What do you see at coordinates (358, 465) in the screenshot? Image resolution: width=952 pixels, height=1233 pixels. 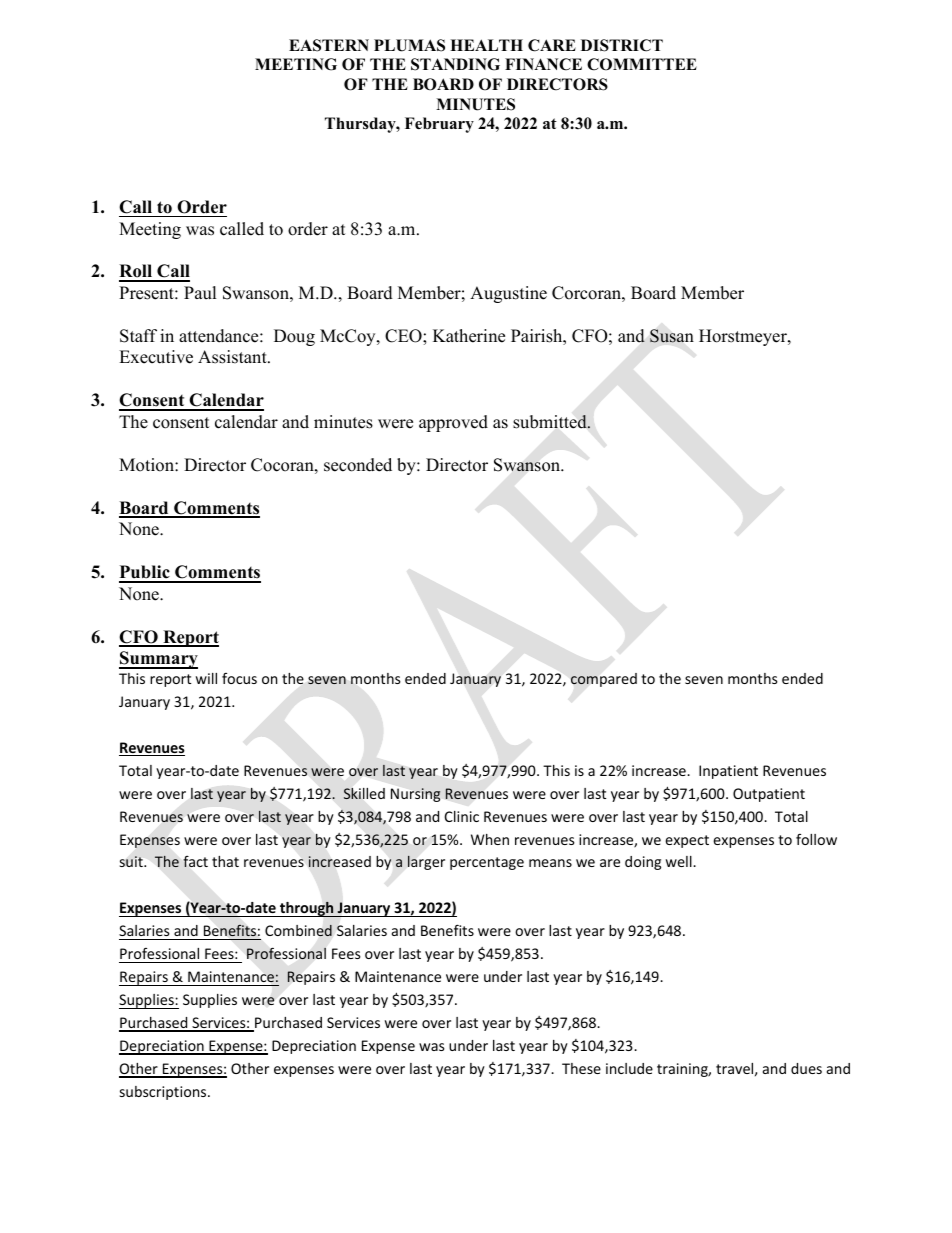 I see `seconded` at bounding box center [358, 465].
